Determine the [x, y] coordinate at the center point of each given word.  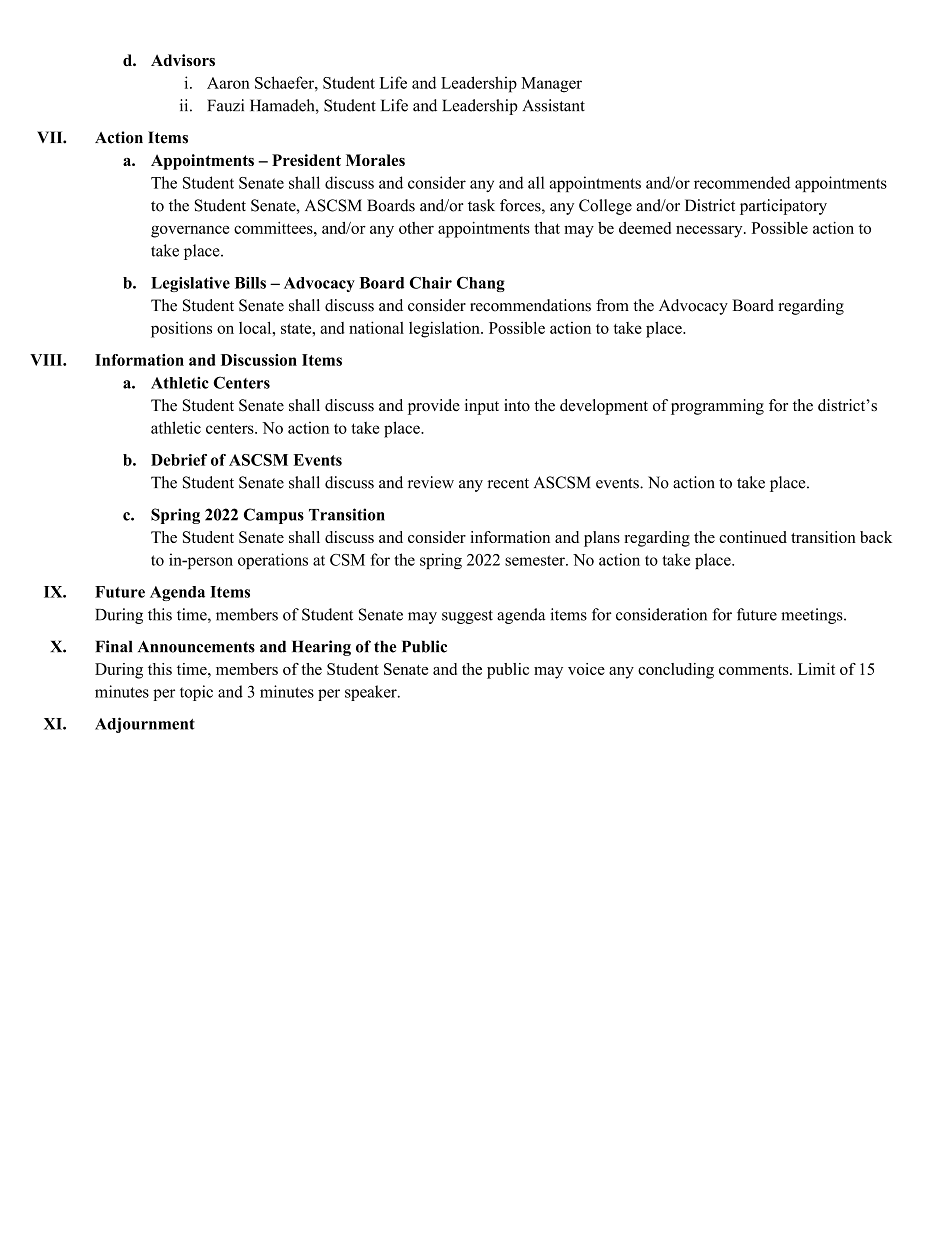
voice [586, 669]
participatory [783, 207]
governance [190, 231]
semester [536, 560]
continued [753, 537]
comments [755, 670]
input [482, 407]
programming [717, 407]
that [547, 228]
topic [196, 693]
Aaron [228, 83]
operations [273, 561]
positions [181, 329]
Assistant [554, 105]
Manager [551, 85]
